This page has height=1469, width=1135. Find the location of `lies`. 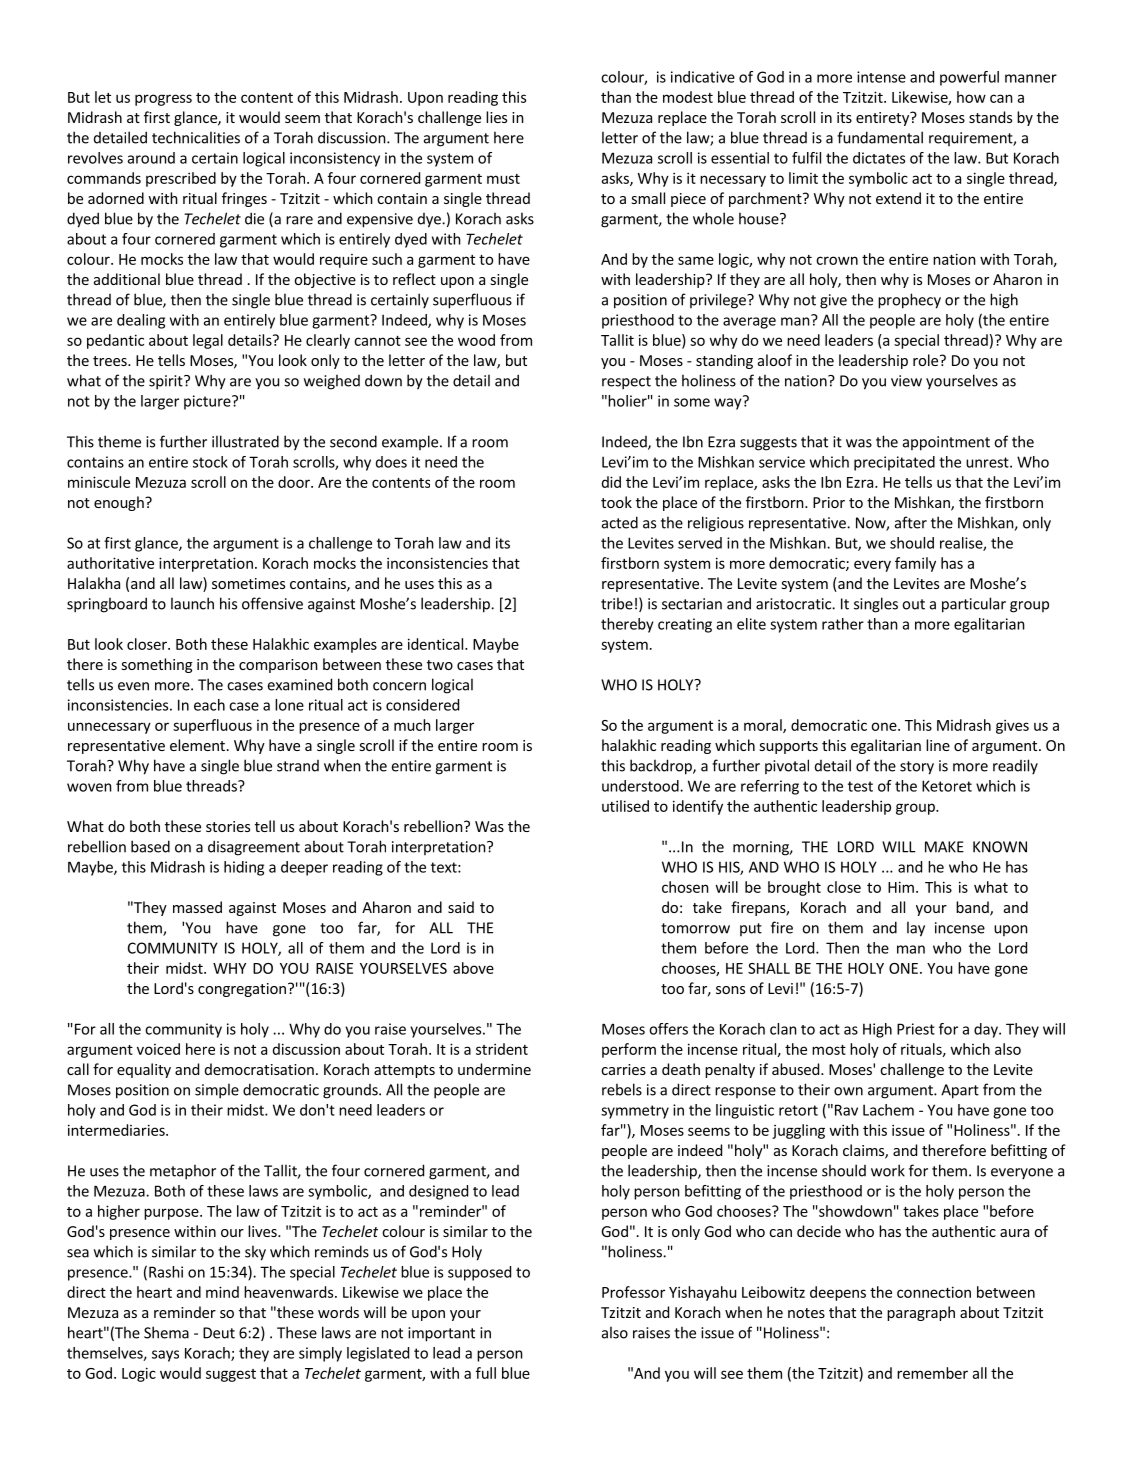

lies is located at coordinates (496, 117).
